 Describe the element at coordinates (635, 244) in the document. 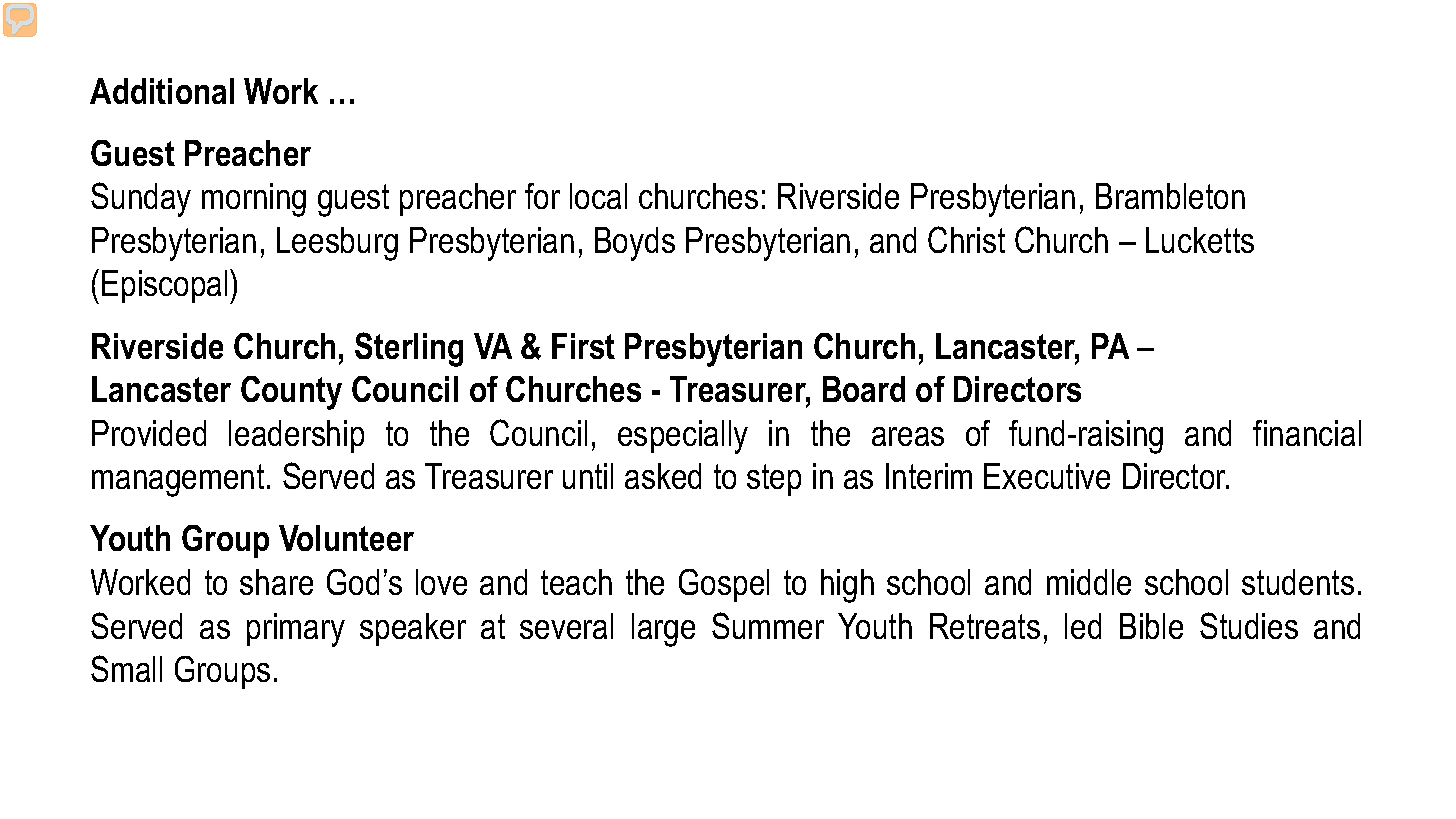

I see `Boyds` at that location.
